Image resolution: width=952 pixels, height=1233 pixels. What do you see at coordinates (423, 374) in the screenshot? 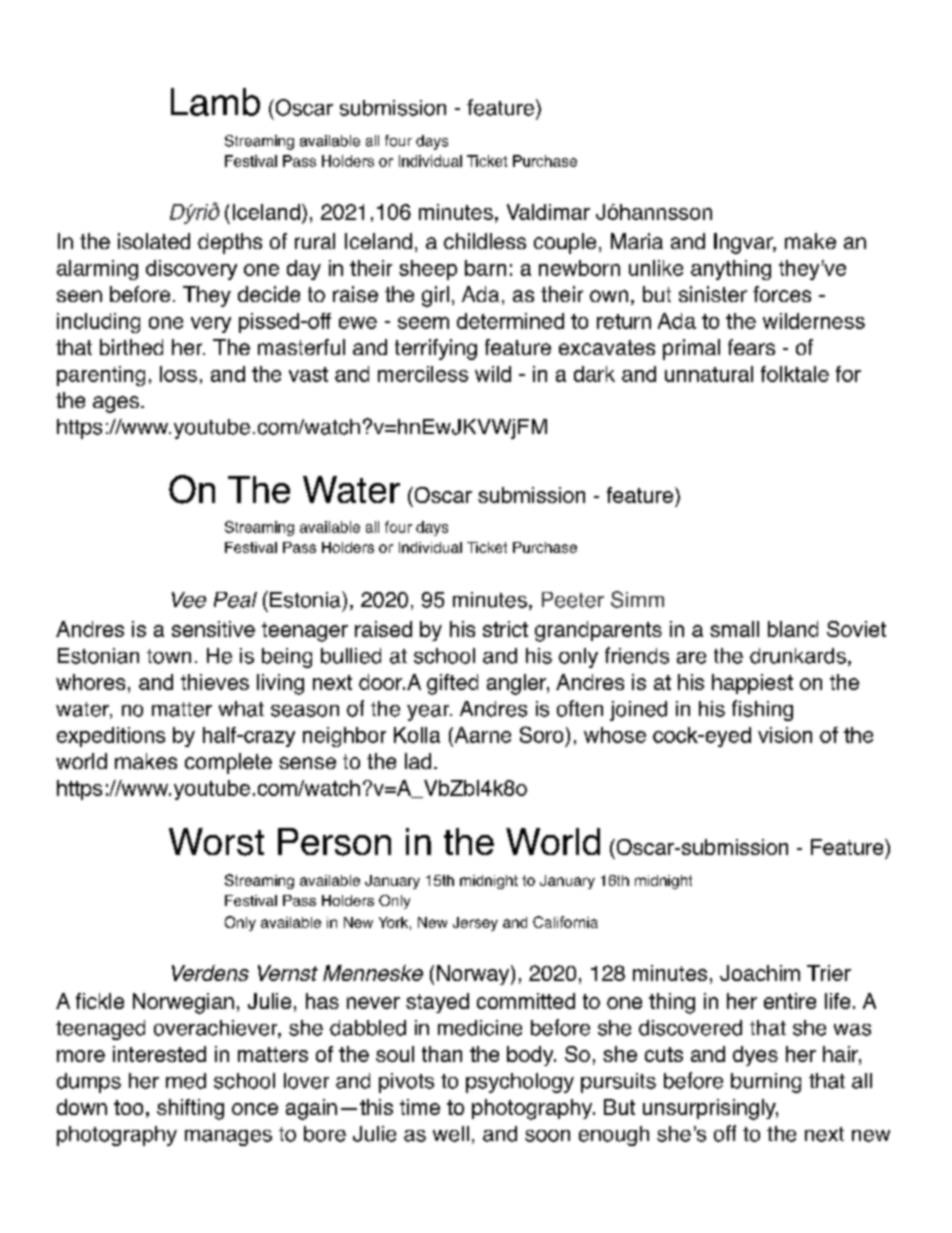
I see `merciless` at bounding box center [423, 374].
